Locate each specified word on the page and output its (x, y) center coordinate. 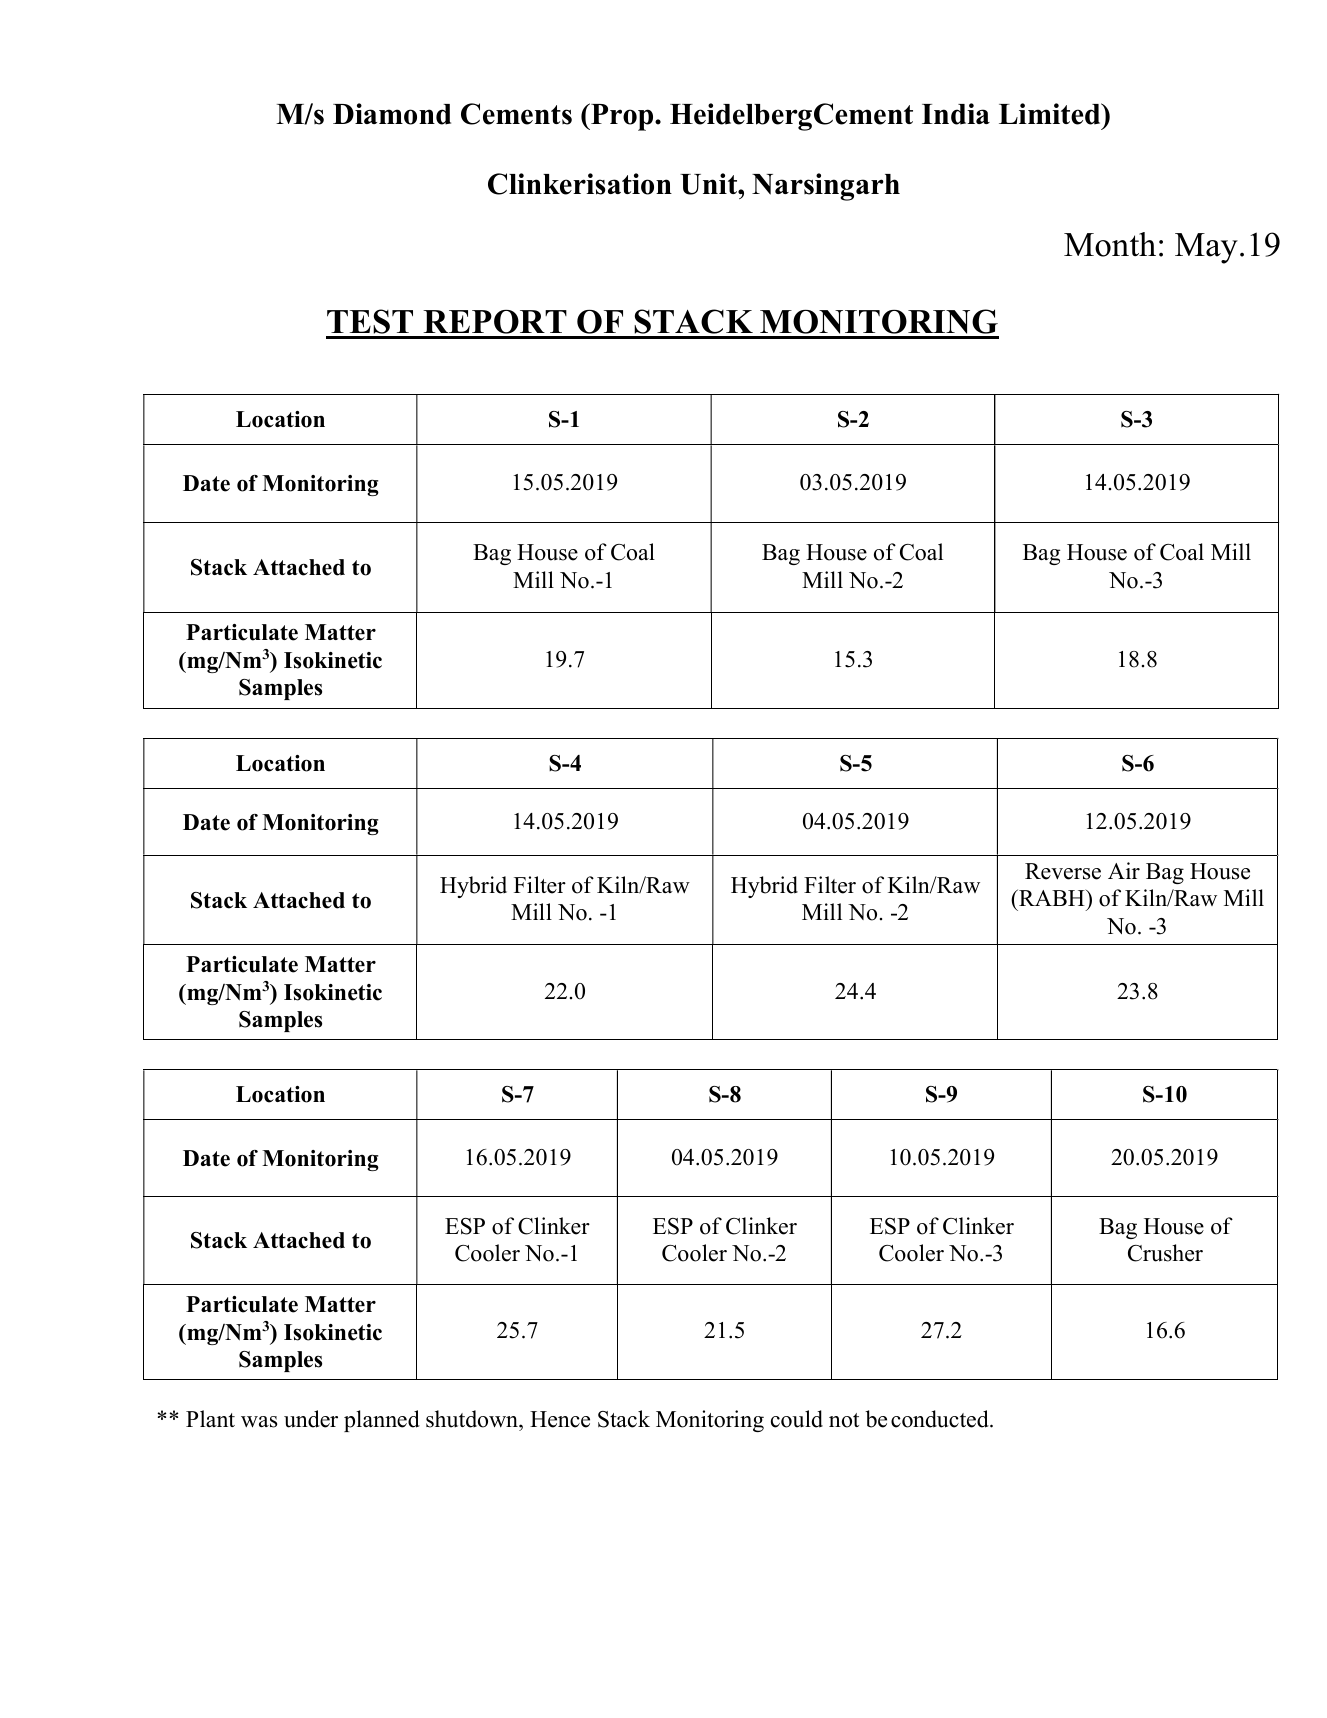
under (311, 1419)
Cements (516, 114)
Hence (560, 1419)
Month (1110, 244)
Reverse (1063, 871)
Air (1124, 870)
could (797, 1419)
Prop (622, 117)
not (844, 1420)
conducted (941, 1419)
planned (382, 1421)
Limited (1051, 114)
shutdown (473, 1420)
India (956, 114)
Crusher (1165, 1253)
